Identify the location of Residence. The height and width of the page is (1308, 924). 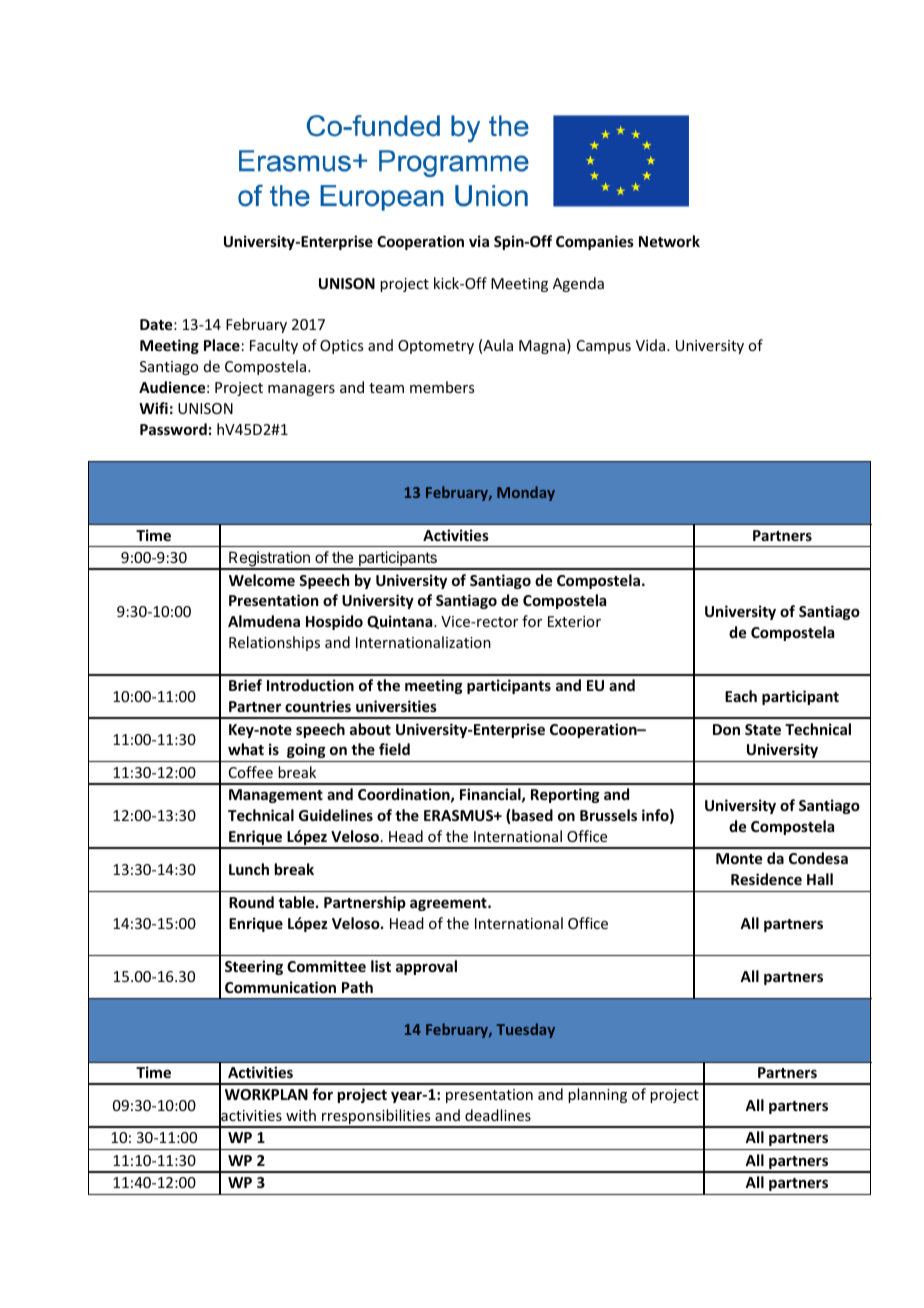
(766, 879).
